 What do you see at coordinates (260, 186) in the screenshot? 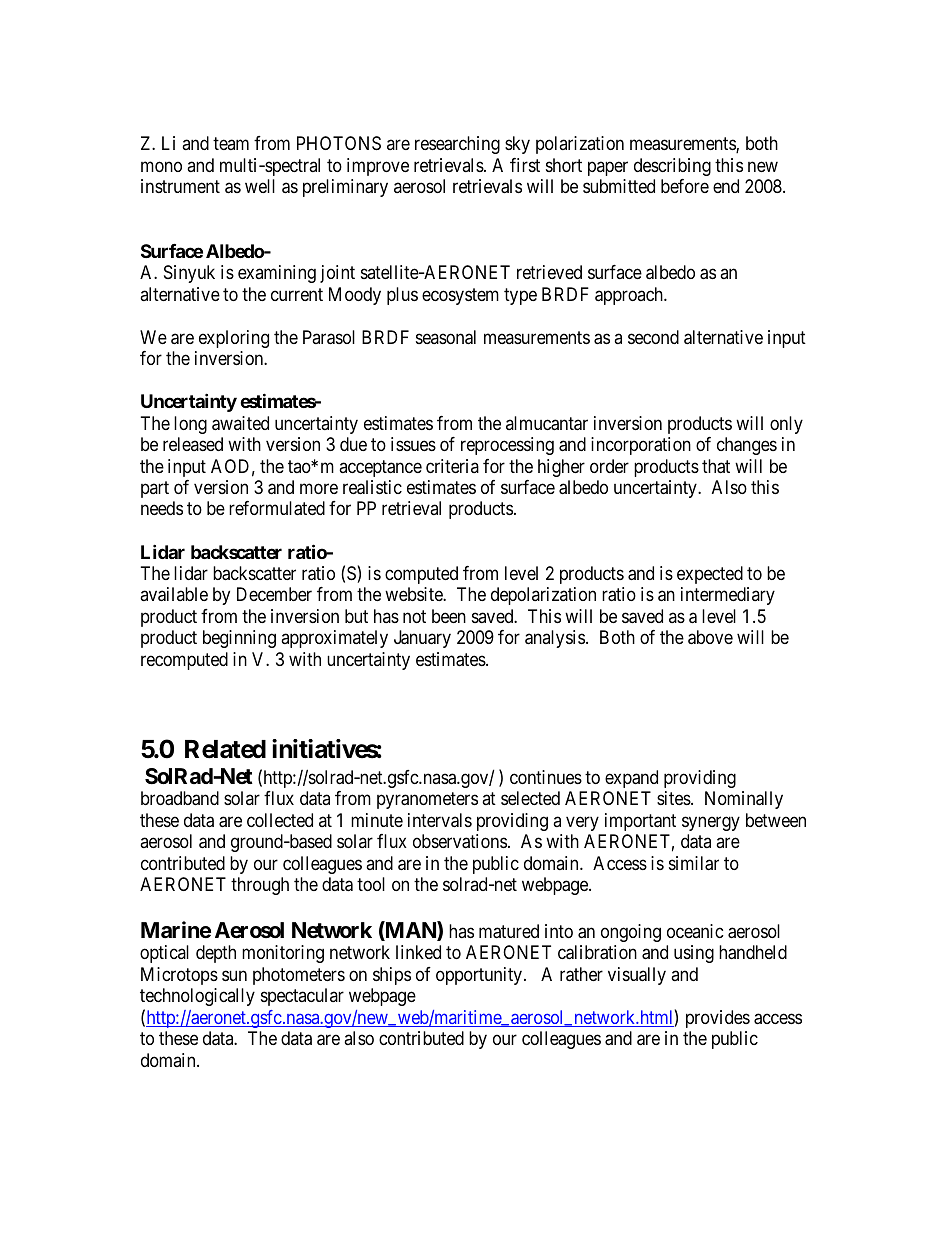
I see `well` at bounding box center [260, 186].
